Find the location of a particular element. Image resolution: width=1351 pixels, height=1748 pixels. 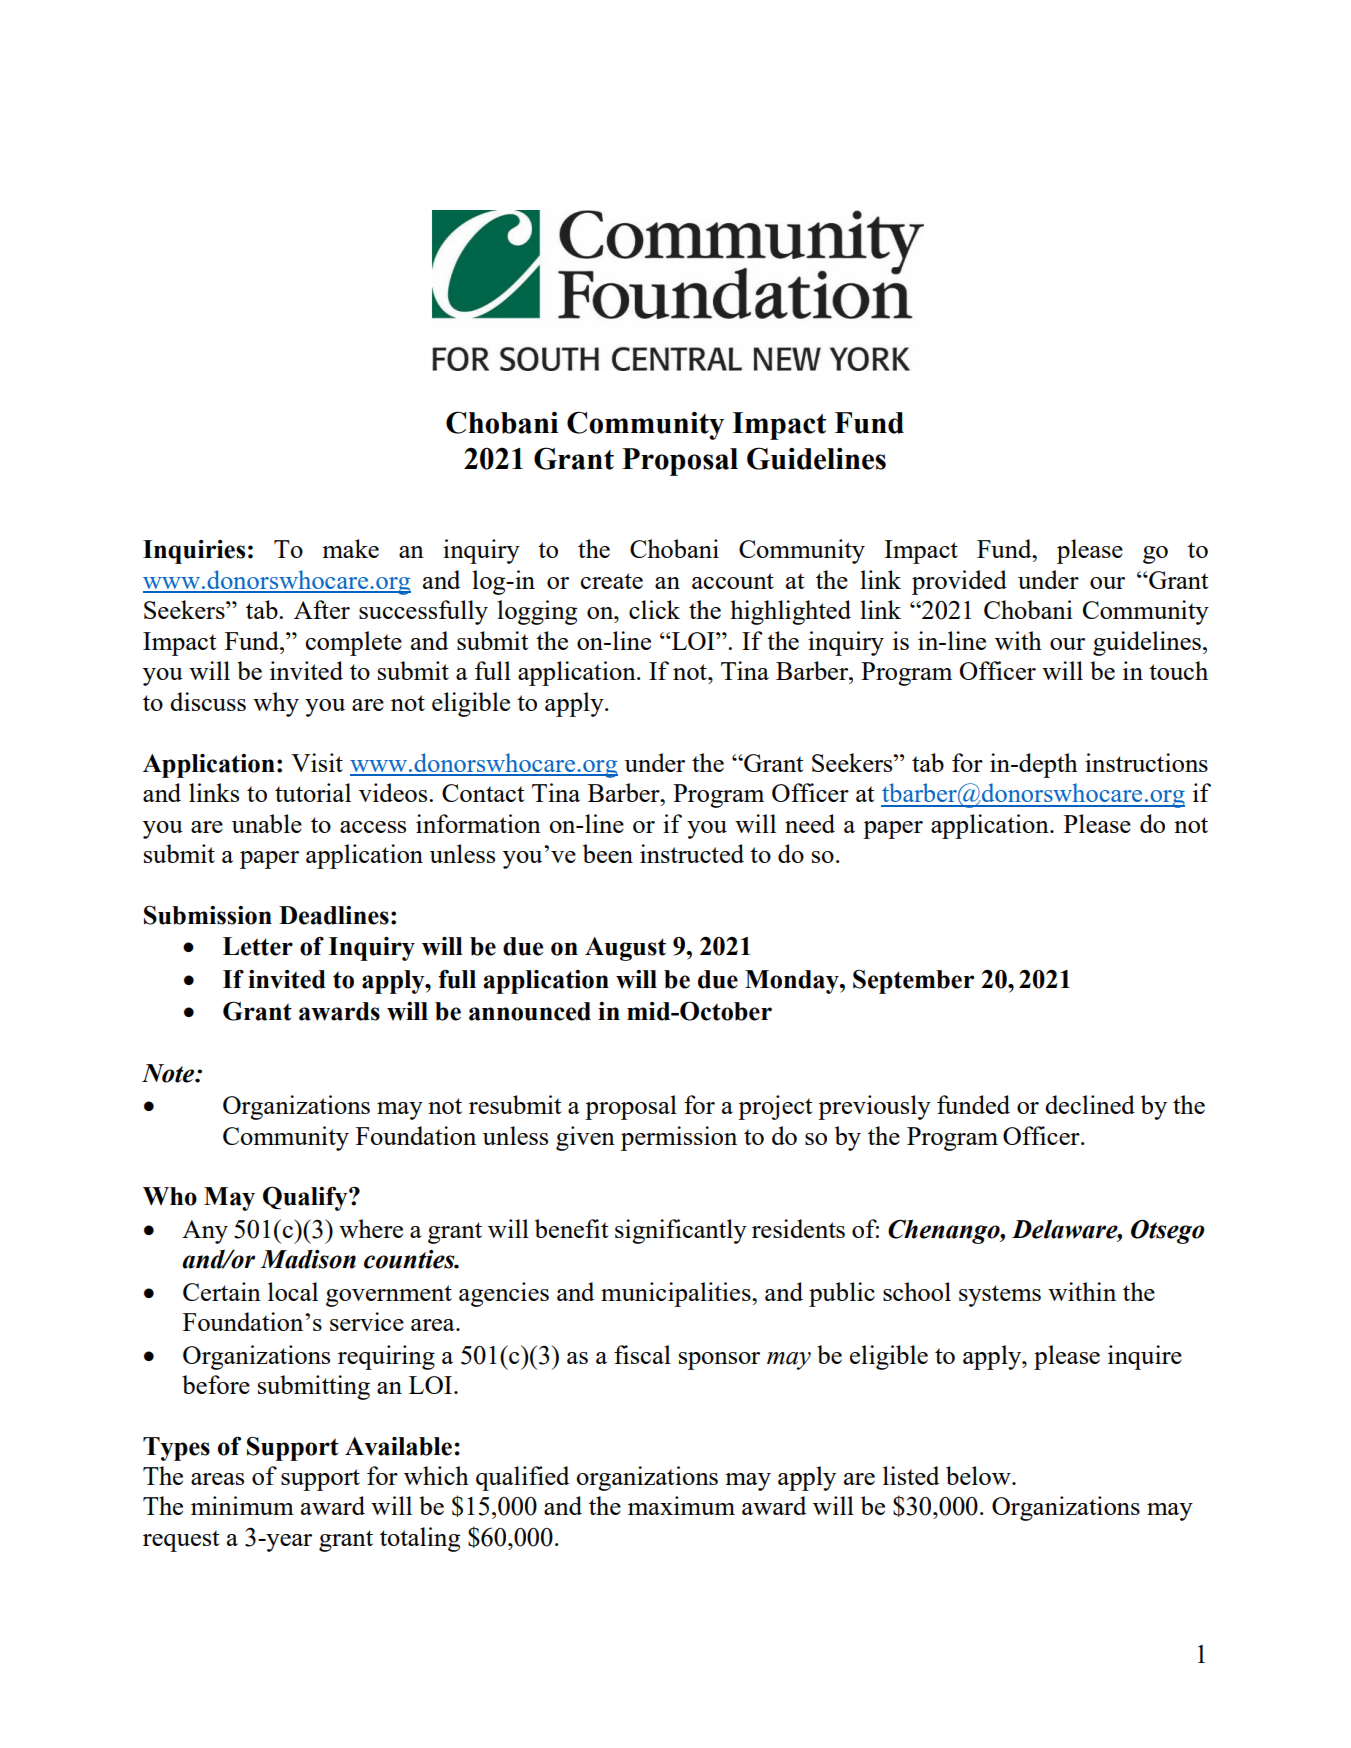

maximum is located at coordinates (681, 1505).
